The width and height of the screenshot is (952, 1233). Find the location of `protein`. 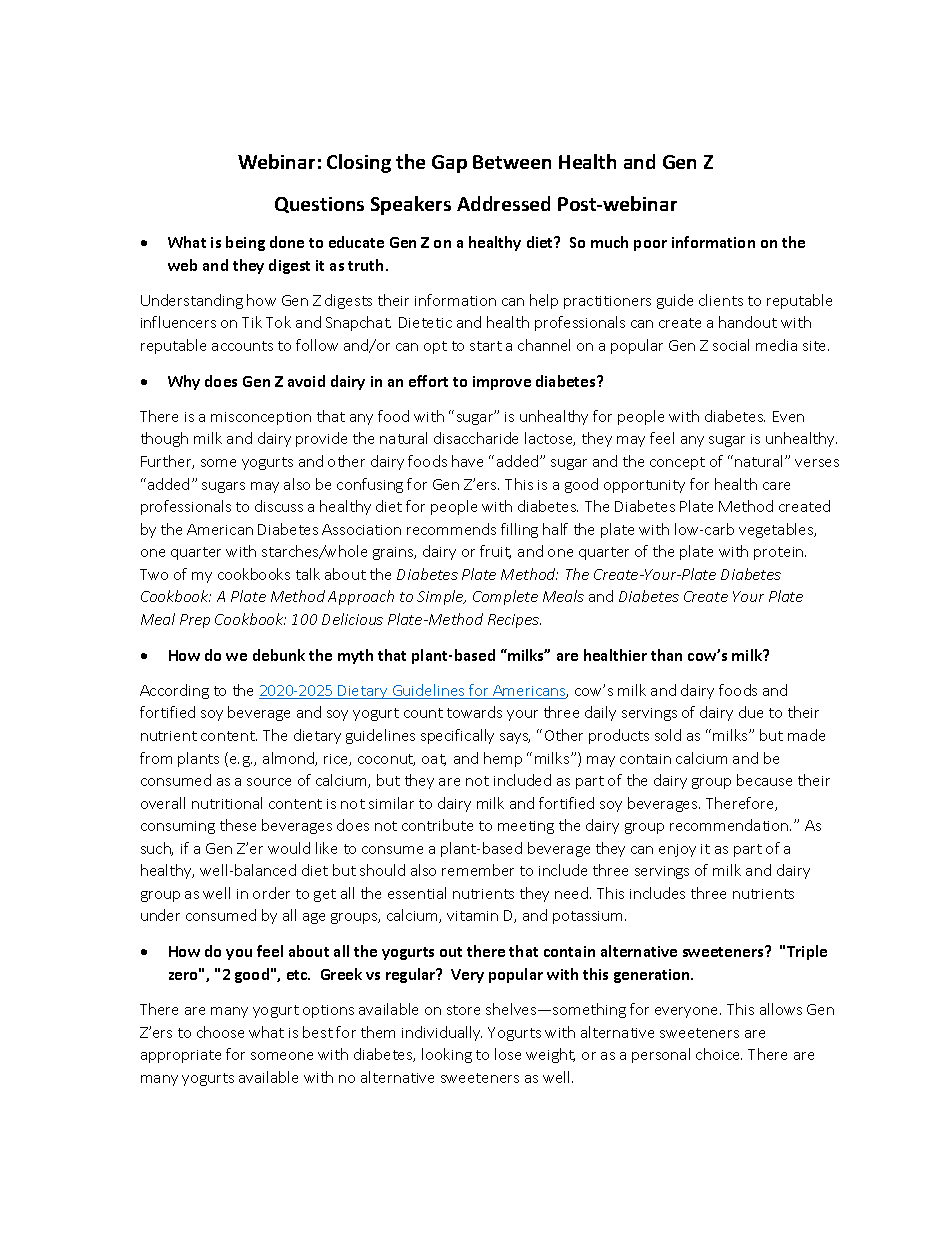

protein is located at coordinates (780, 553).
